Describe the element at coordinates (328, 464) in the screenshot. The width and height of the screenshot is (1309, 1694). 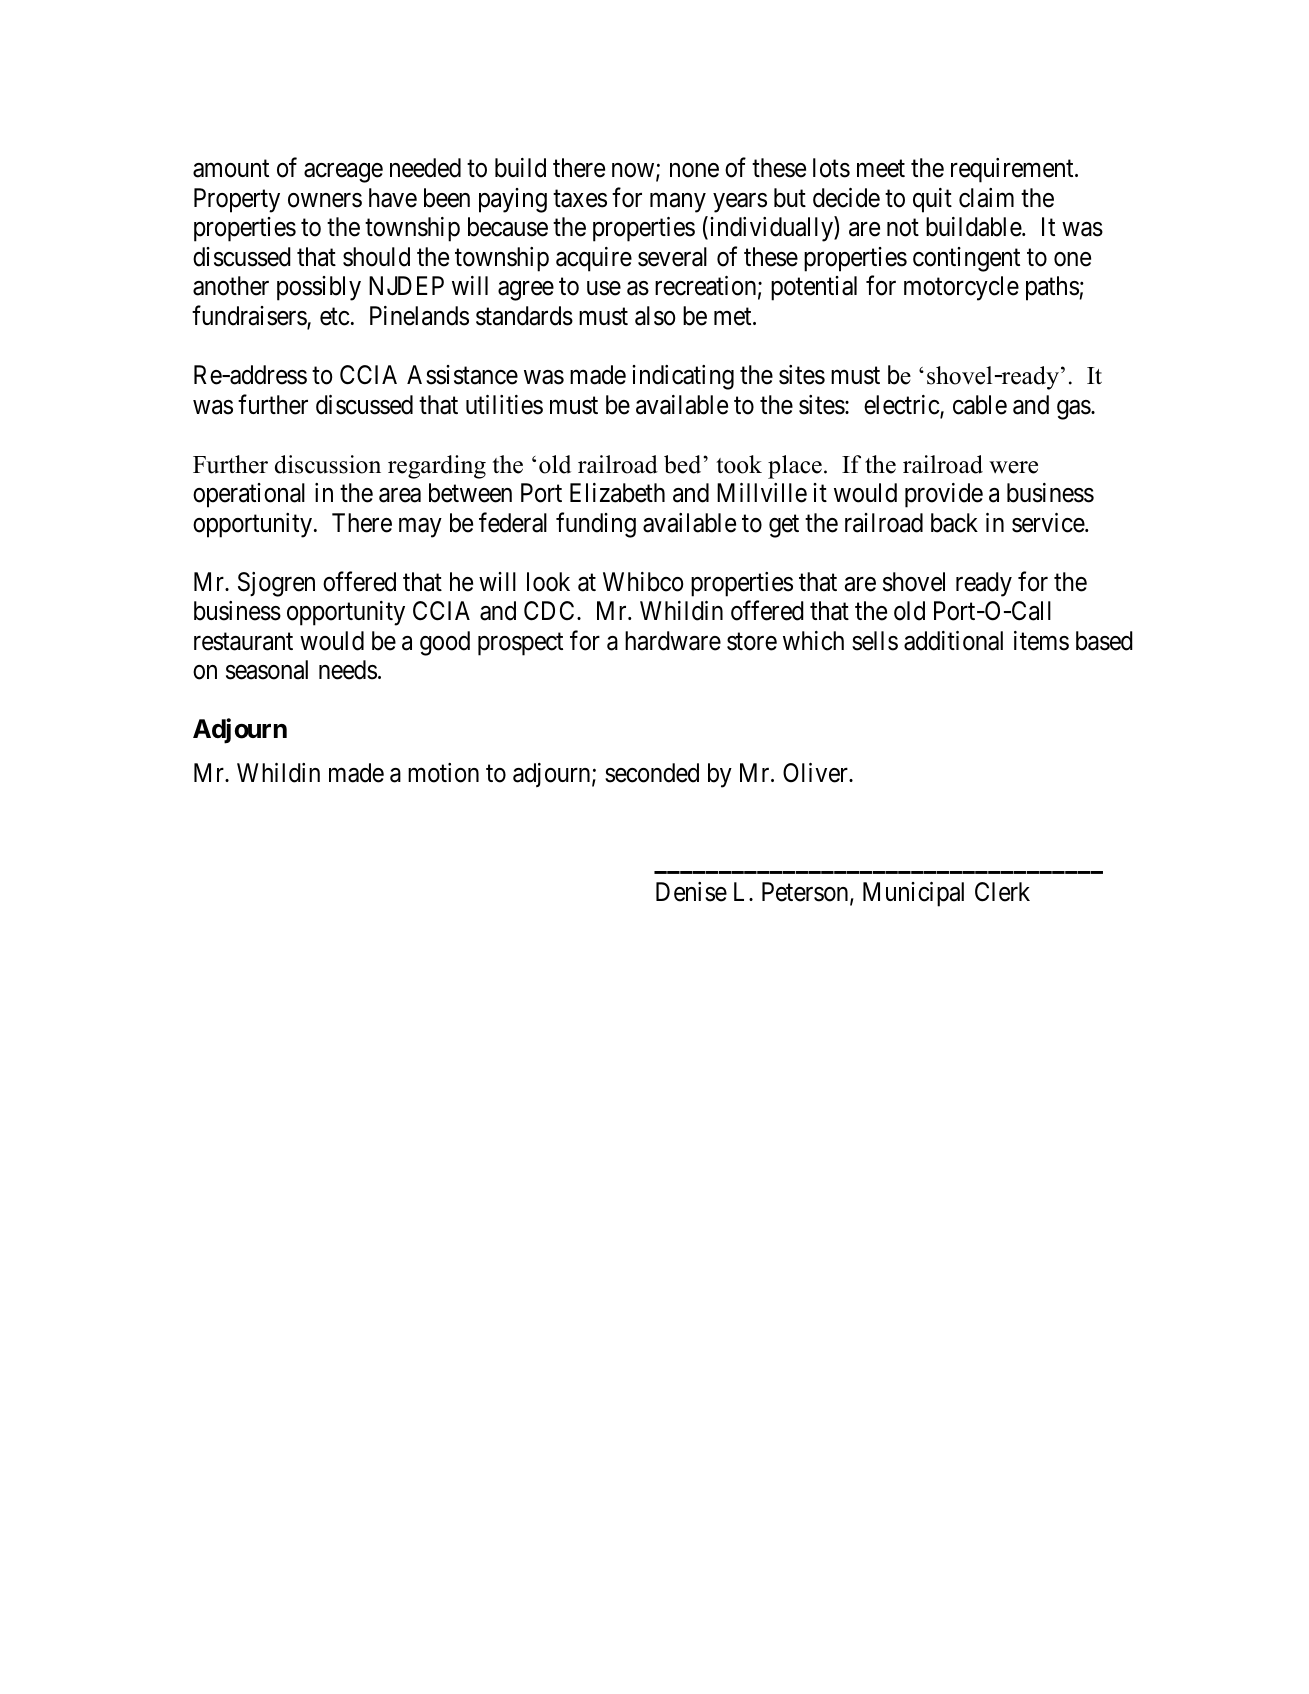
I see `discussion` at that location.
